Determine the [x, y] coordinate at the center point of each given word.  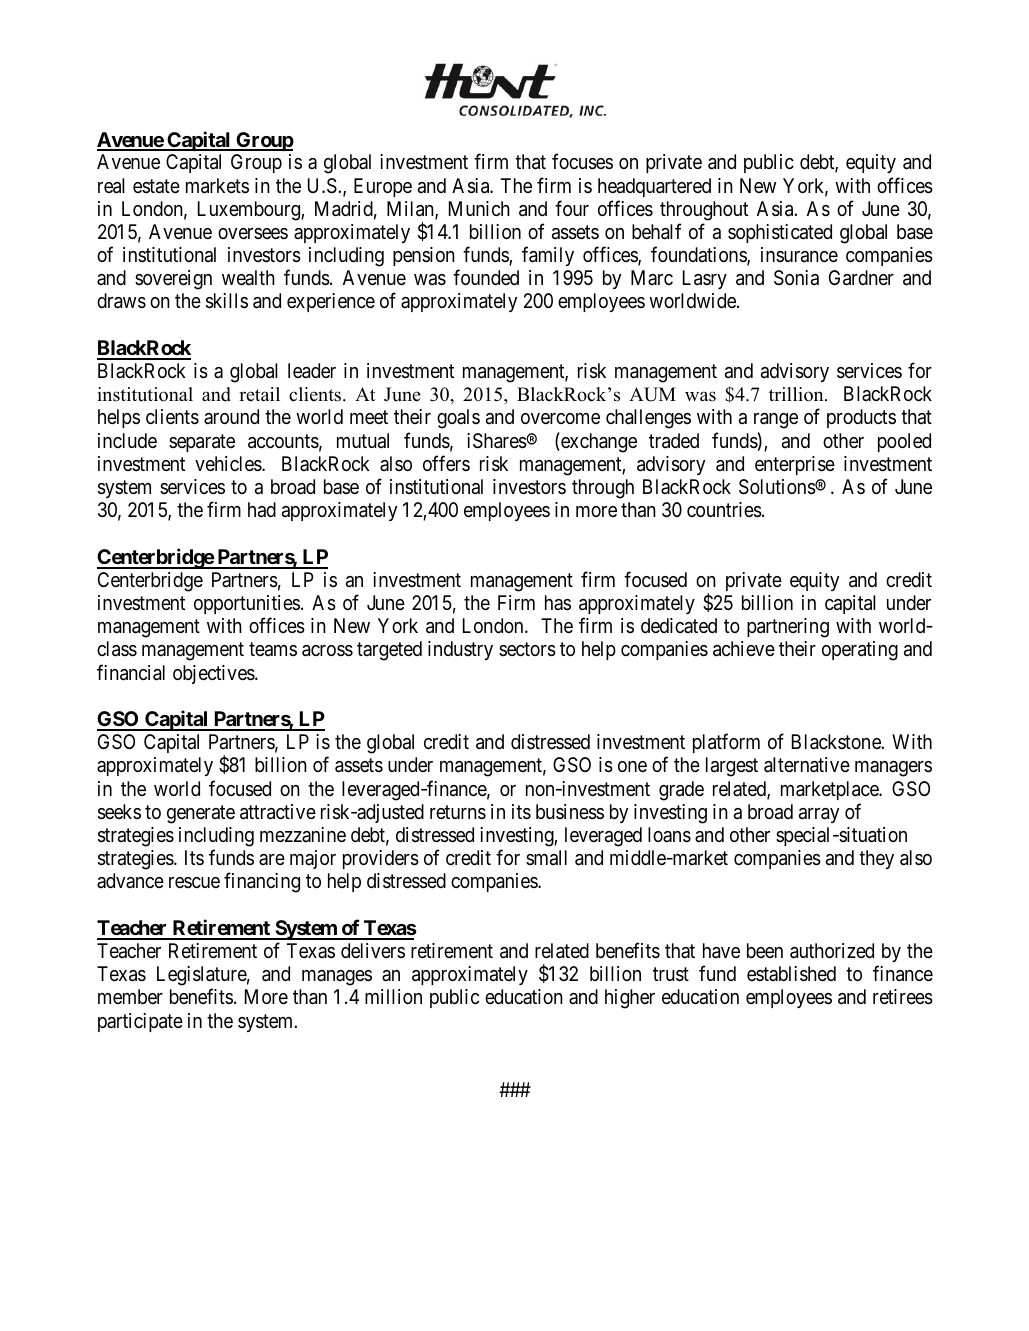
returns [458, 812]
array [819, 815]
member [130, 996]
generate [201, 814]
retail [259, 394]
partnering [788, 628]
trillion [797, 394]
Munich [479, 208]
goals [458, 419]
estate [156, 186]
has [558, 602]
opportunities [247, 604]
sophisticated [780, 233]
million [393, 996]
